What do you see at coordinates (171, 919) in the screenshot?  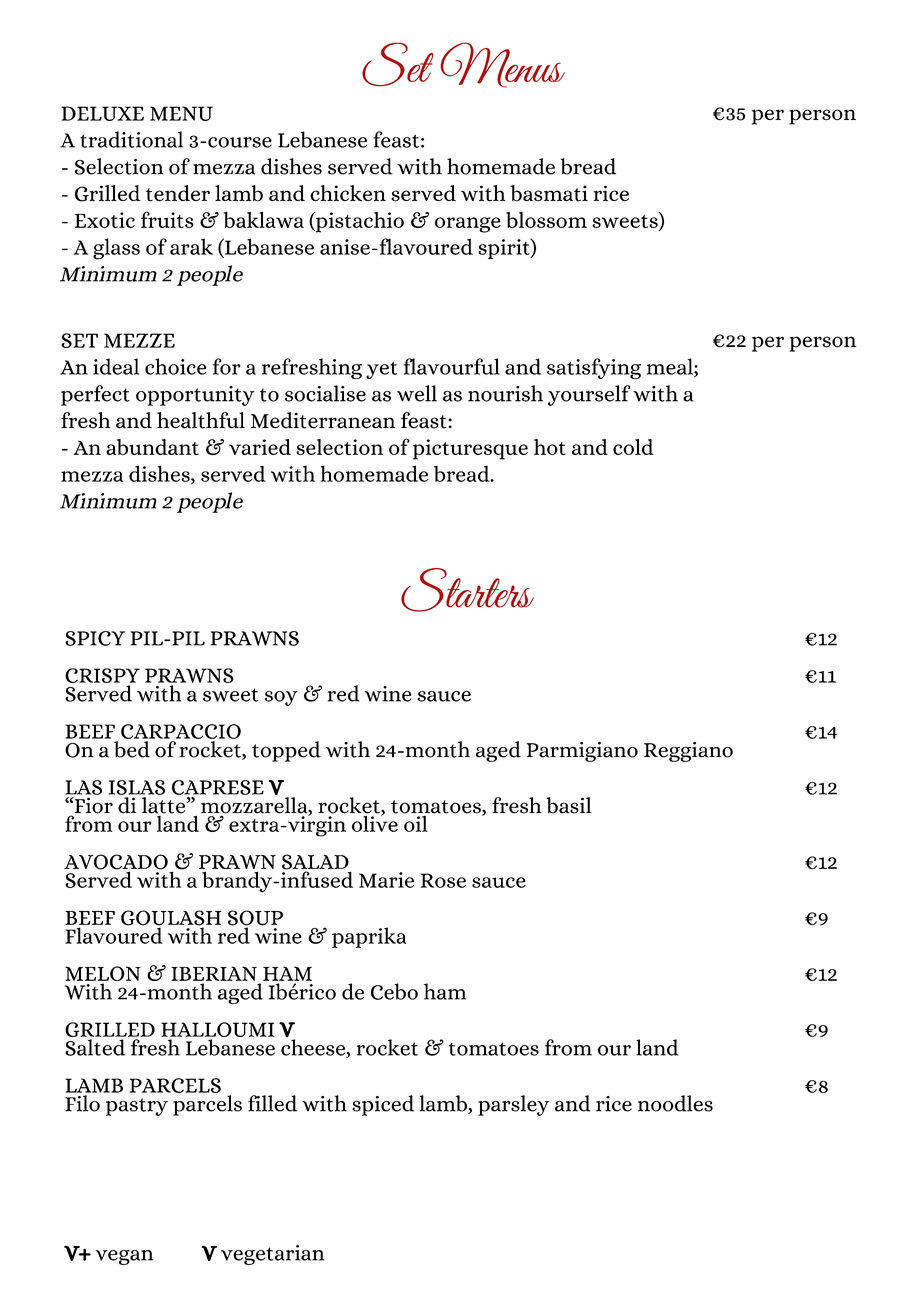 I see `GOULASH` at bounding box center [171, 919].
